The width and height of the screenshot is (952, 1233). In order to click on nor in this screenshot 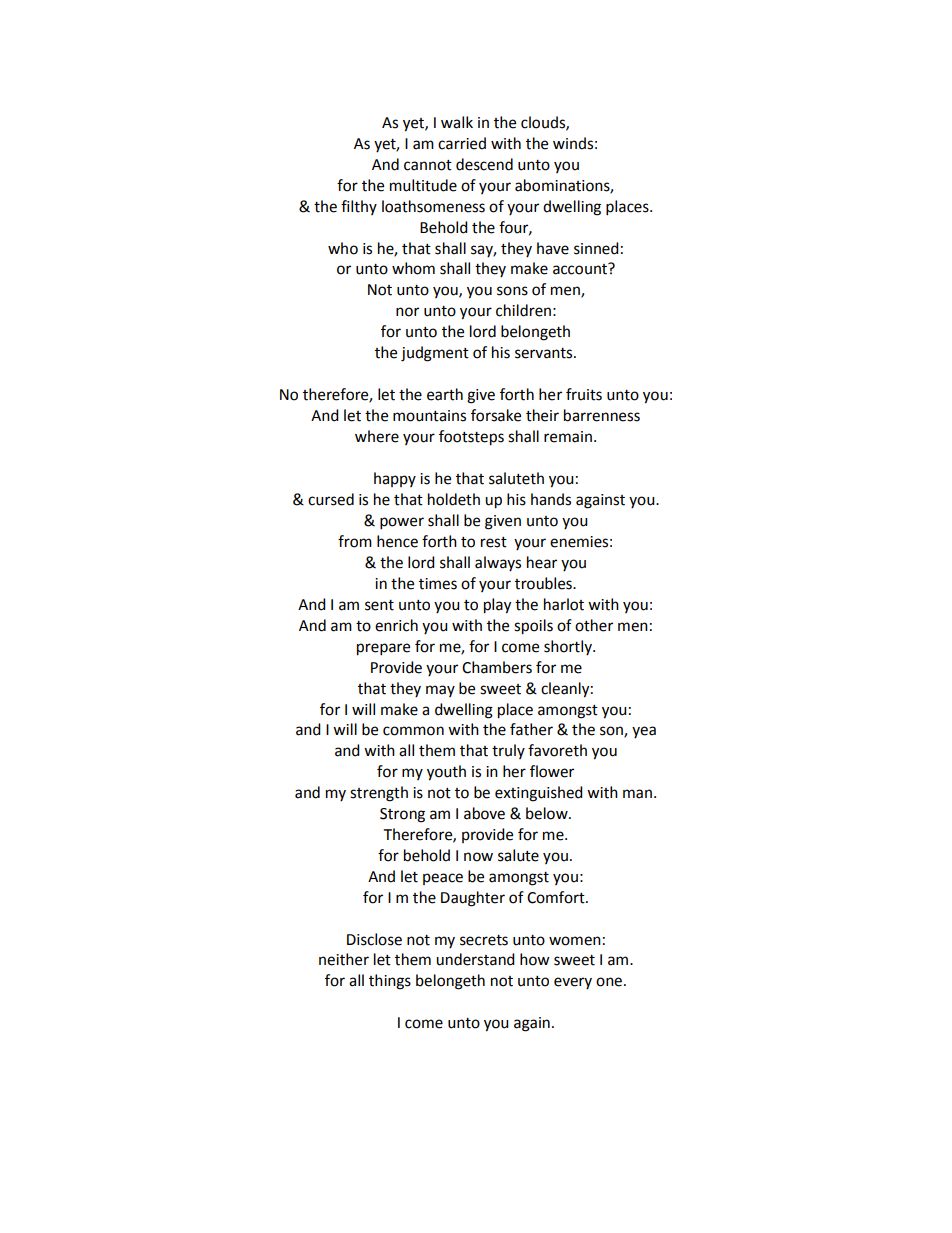, I will do `click(407, 312)`.
